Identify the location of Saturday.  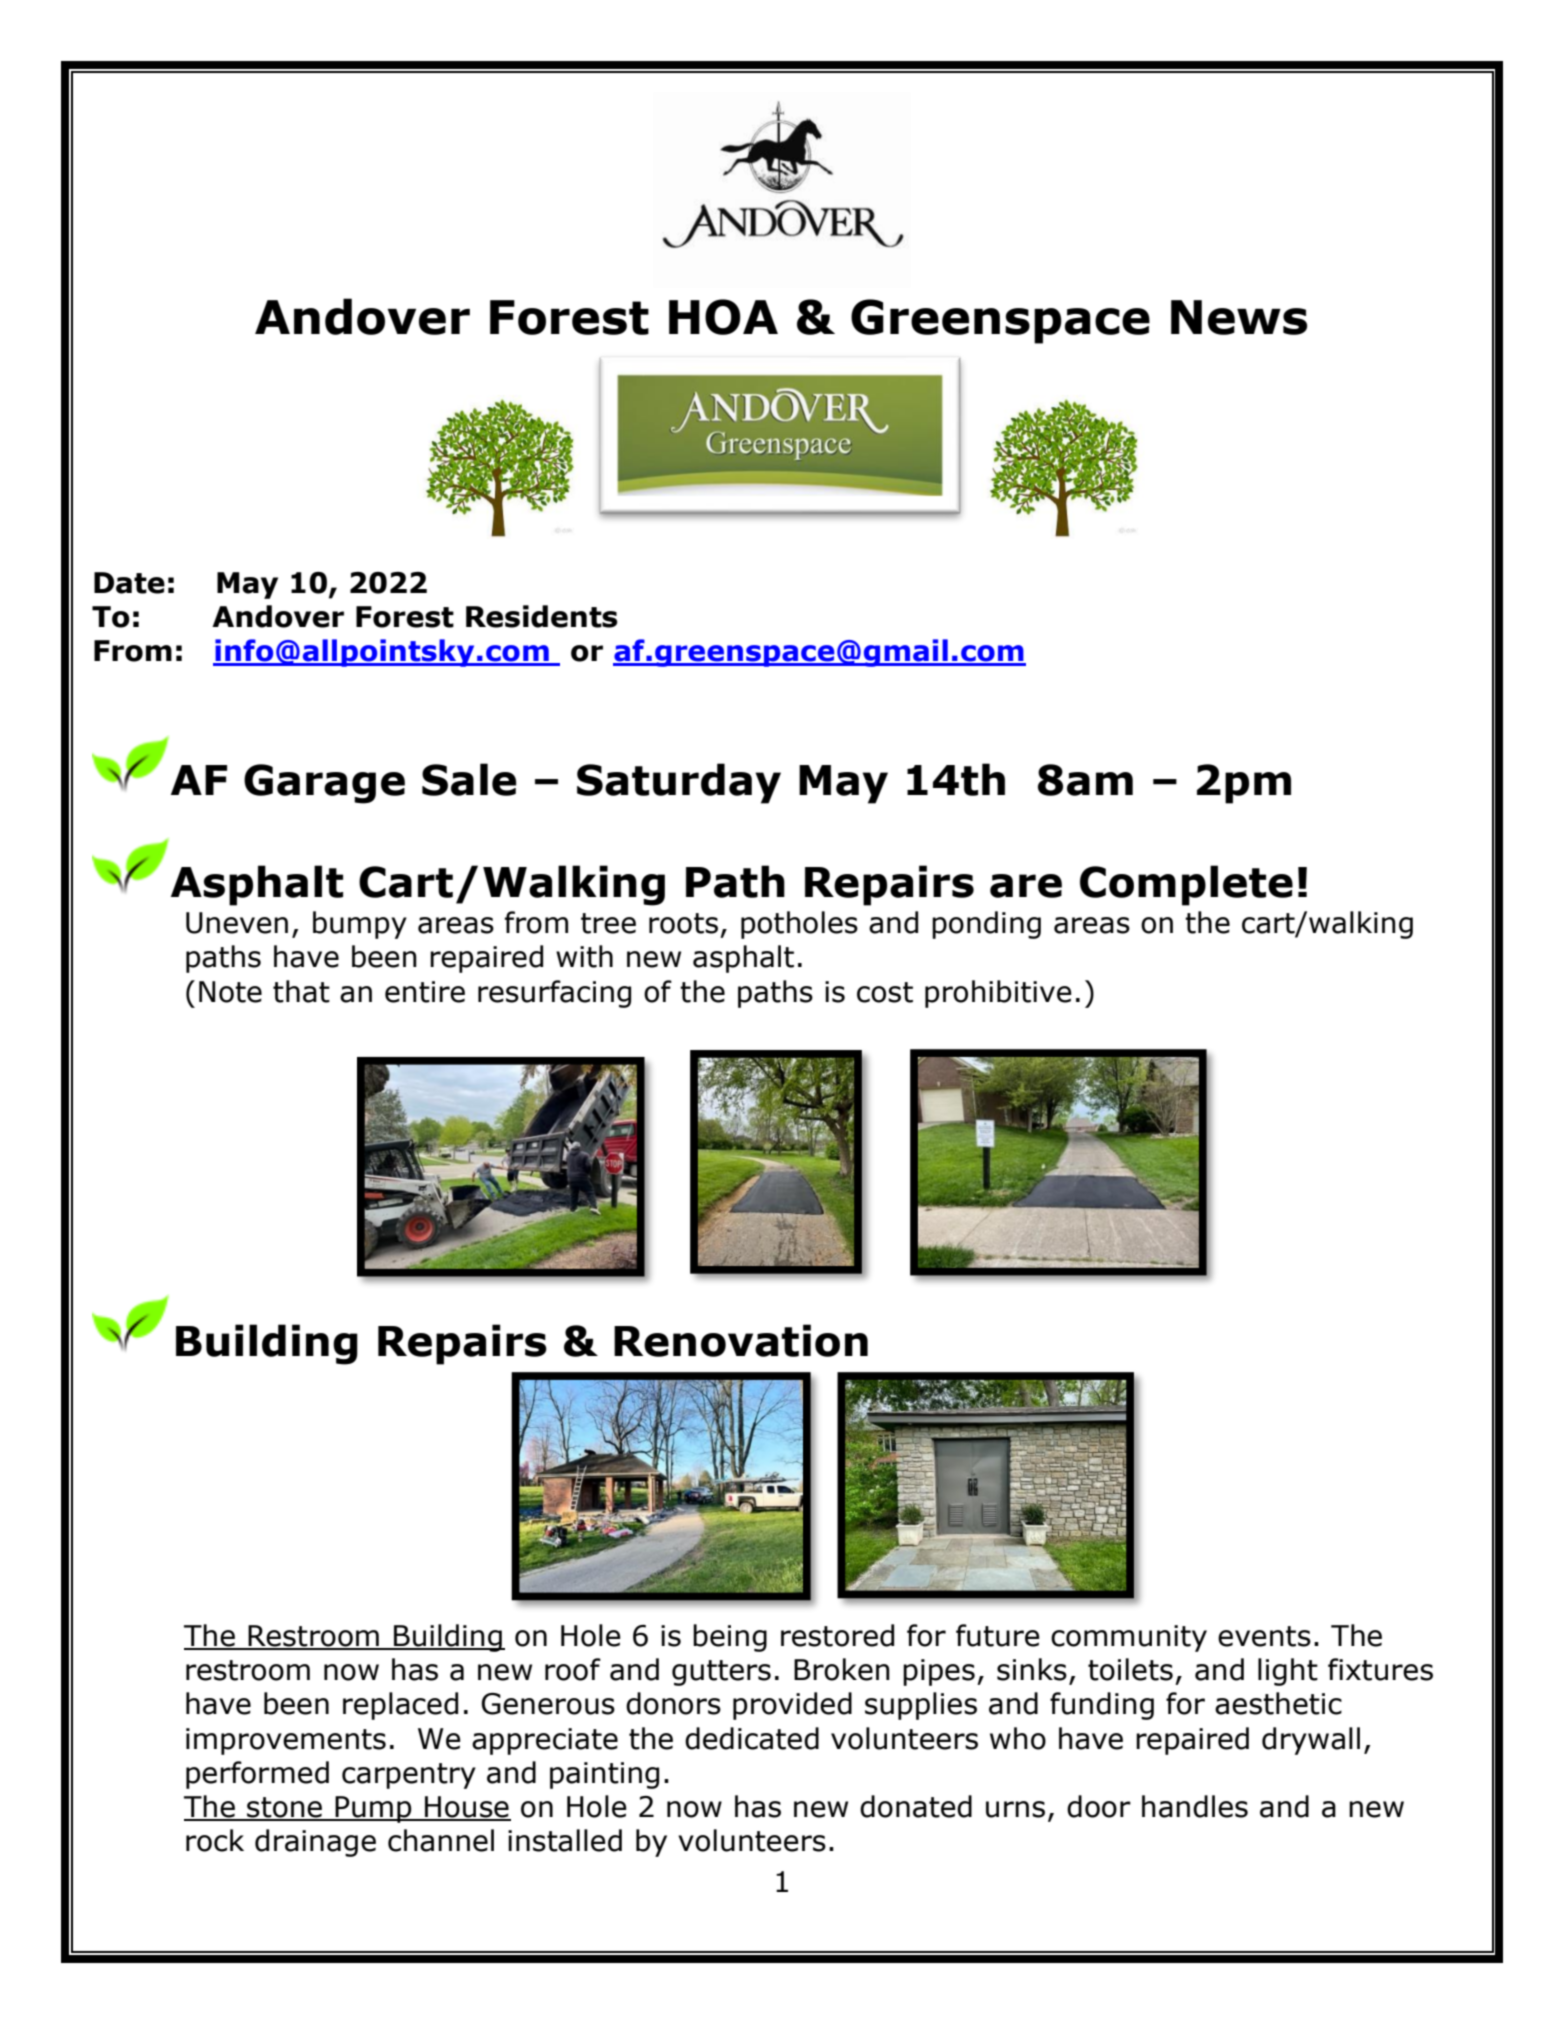
(679, 783).
